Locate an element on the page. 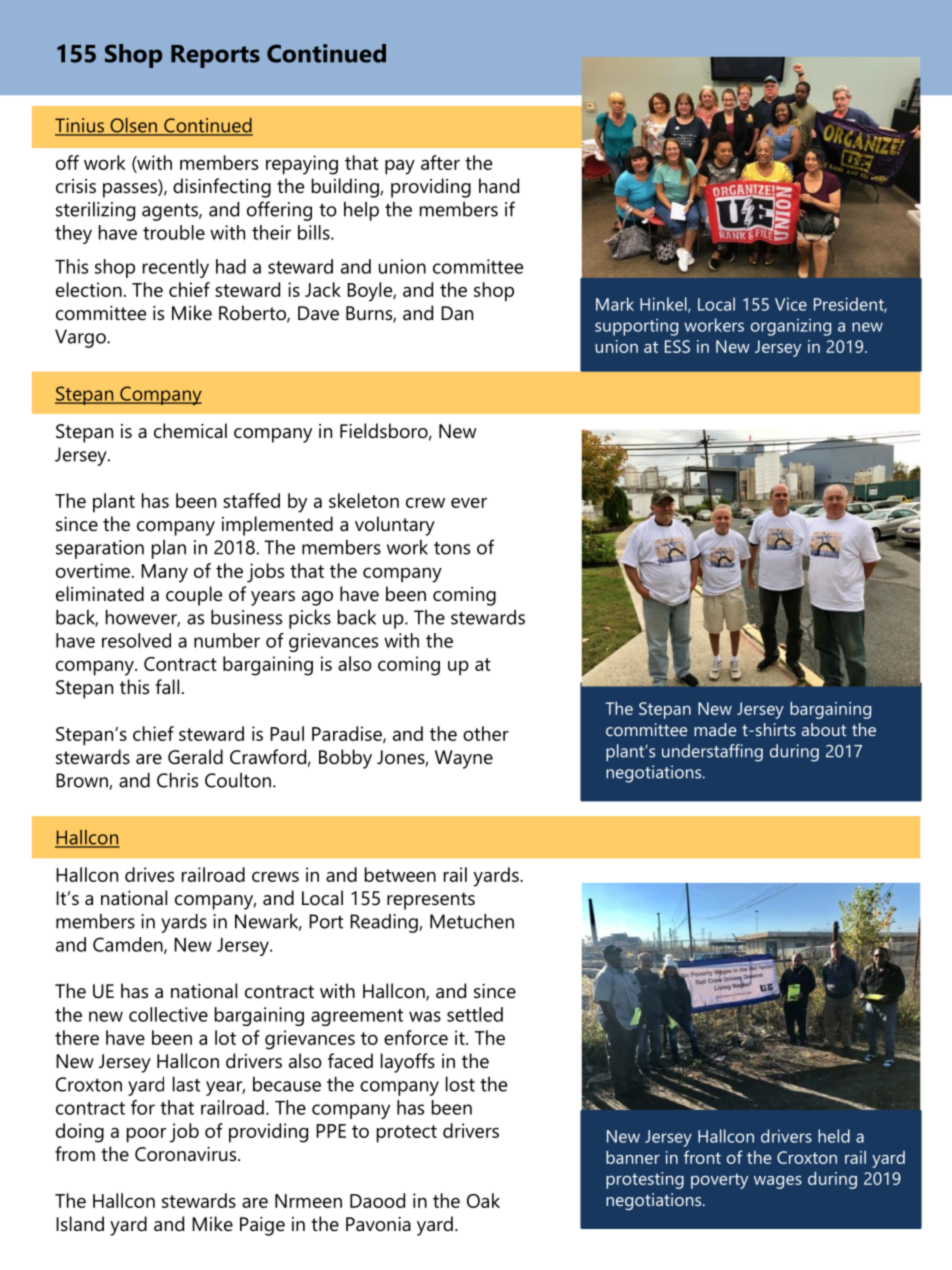  Vice is located at coordinates (791, 304).
